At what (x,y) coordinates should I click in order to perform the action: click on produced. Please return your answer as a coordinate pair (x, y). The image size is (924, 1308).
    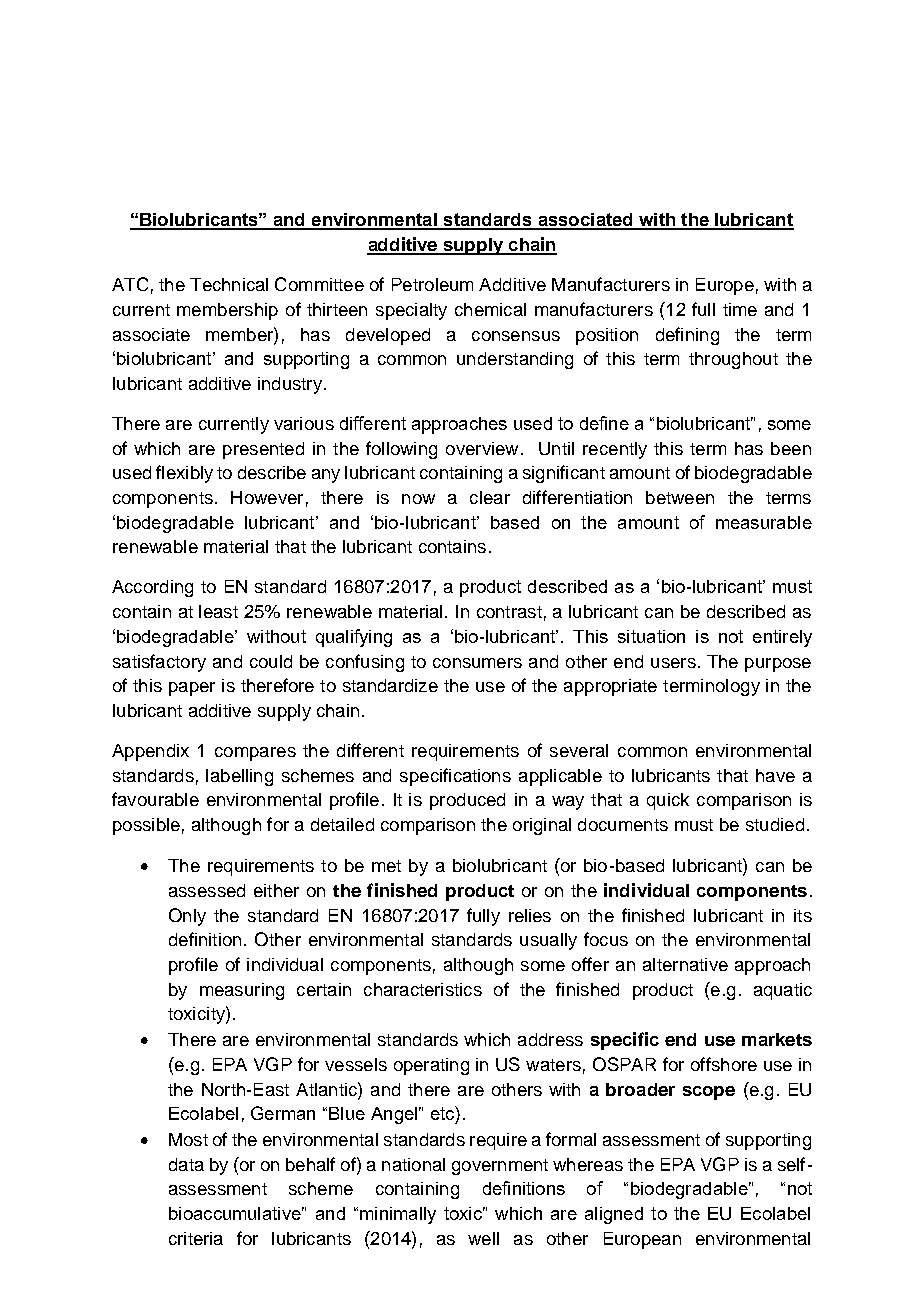
    Looking at the image, I should click on (467, 801).
